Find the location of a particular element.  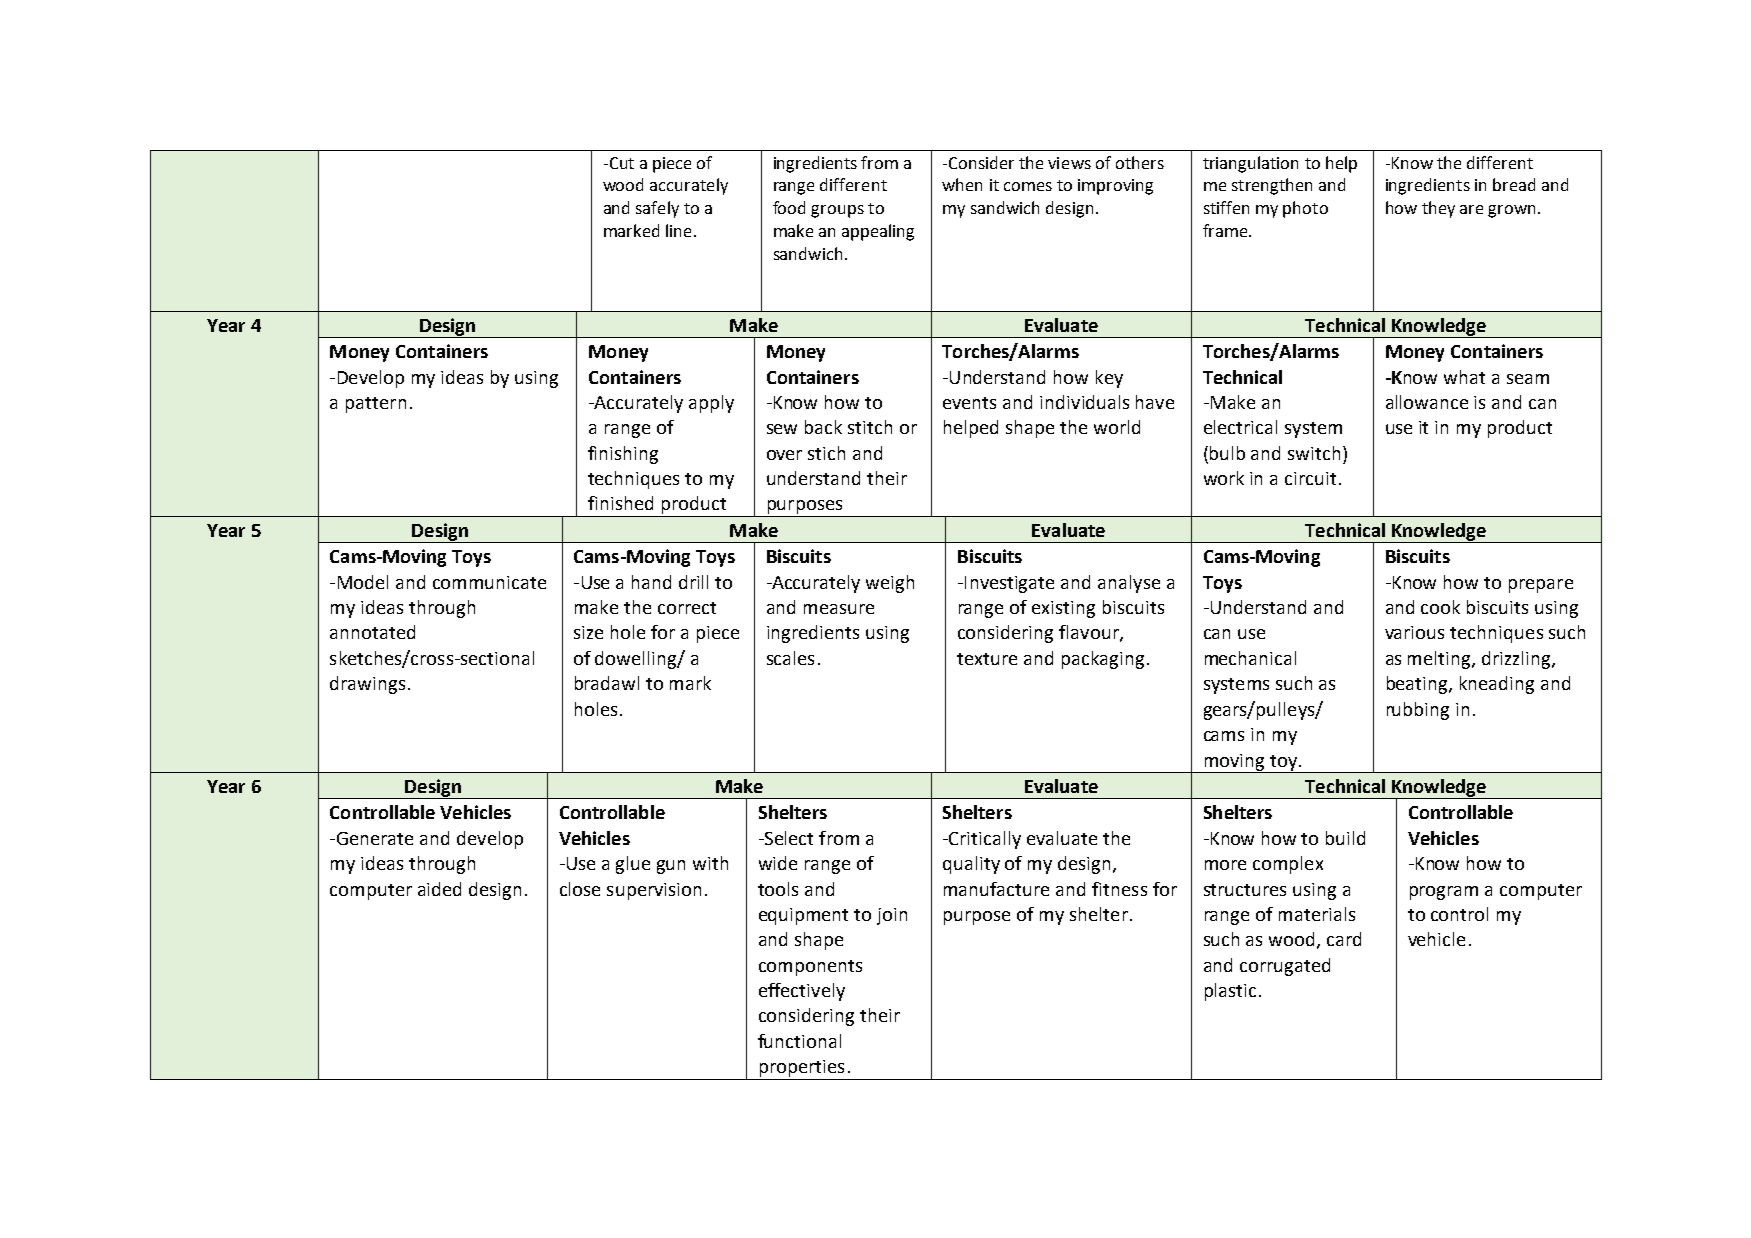

program is located at coordinates (1444, 893).
